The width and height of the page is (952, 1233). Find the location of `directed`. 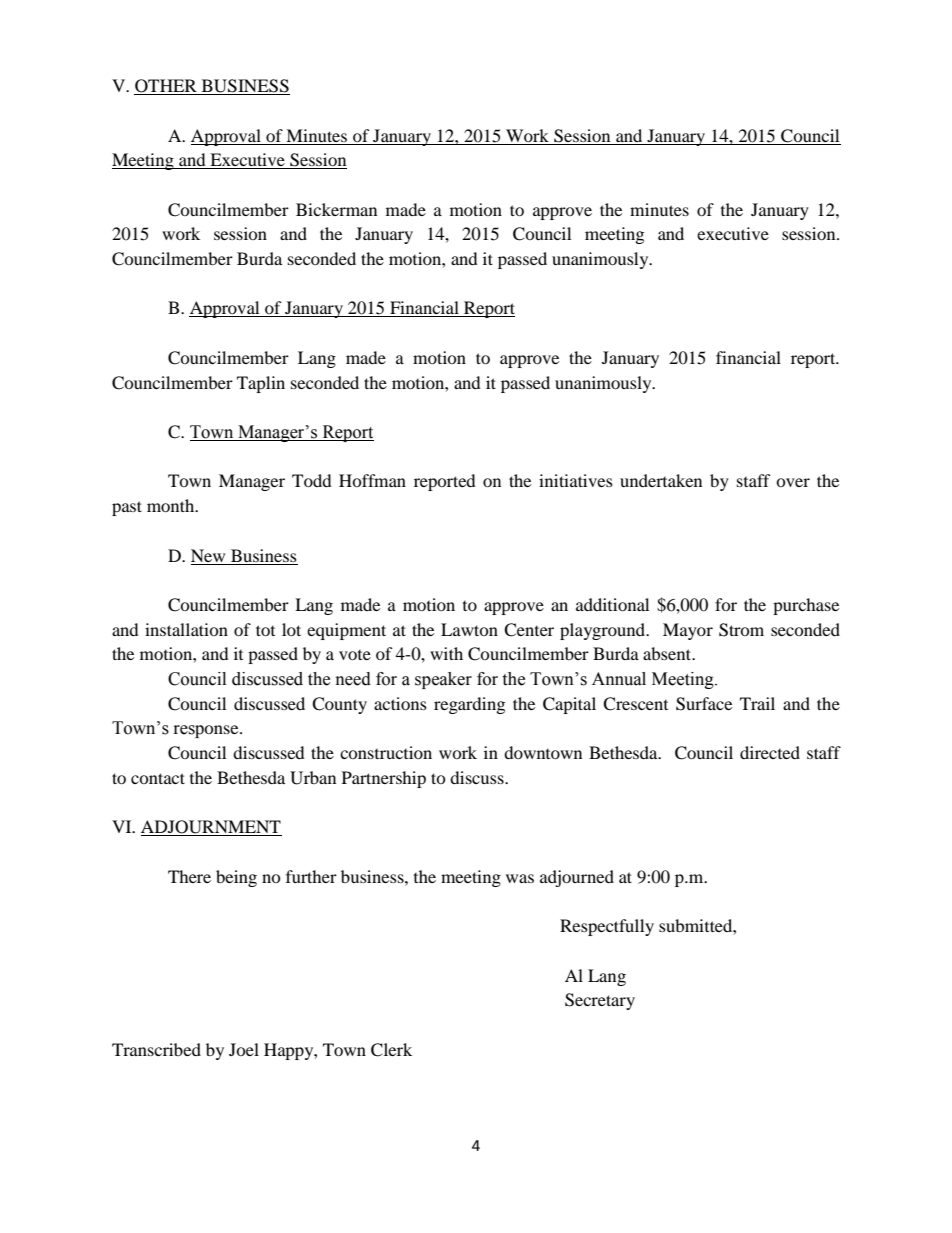

directed is located at coordinates (770, 752).
